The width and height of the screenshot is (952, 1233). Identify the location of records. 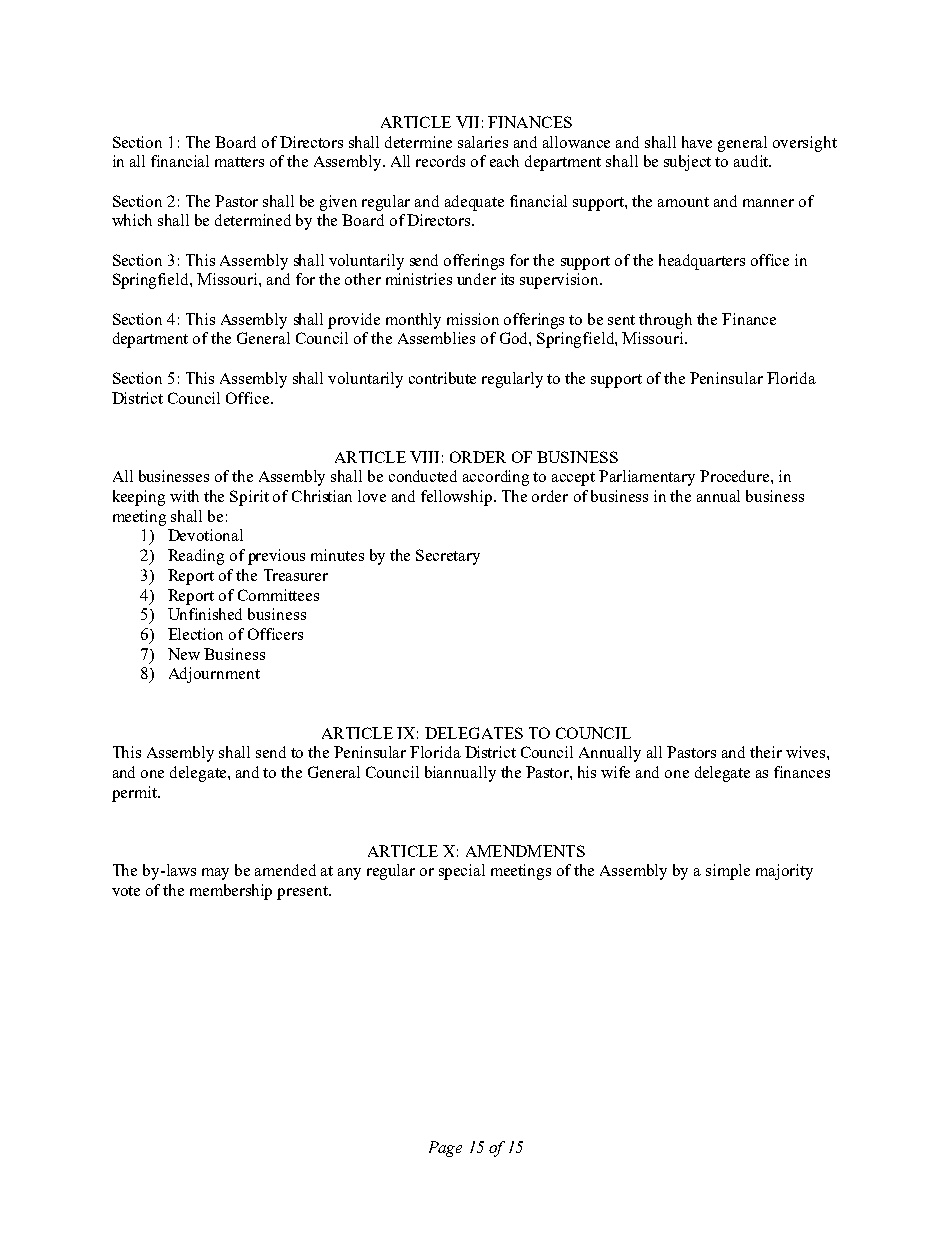
(440, 161).
